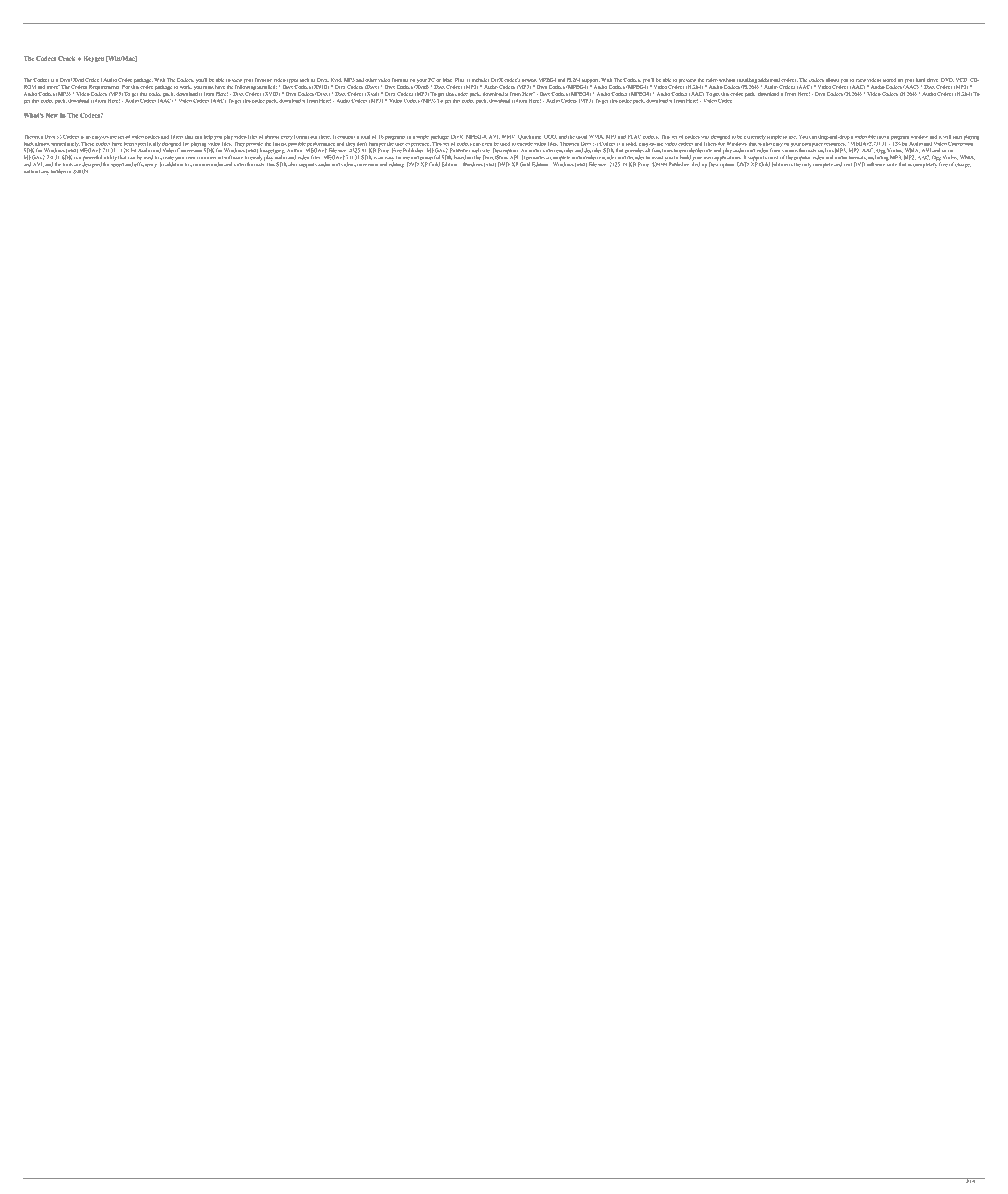 The image size is (1008, 1194). What do you see at coordinates (480, 80) in the screenshot?
I see `includes` at bounding box center [480, 80].
